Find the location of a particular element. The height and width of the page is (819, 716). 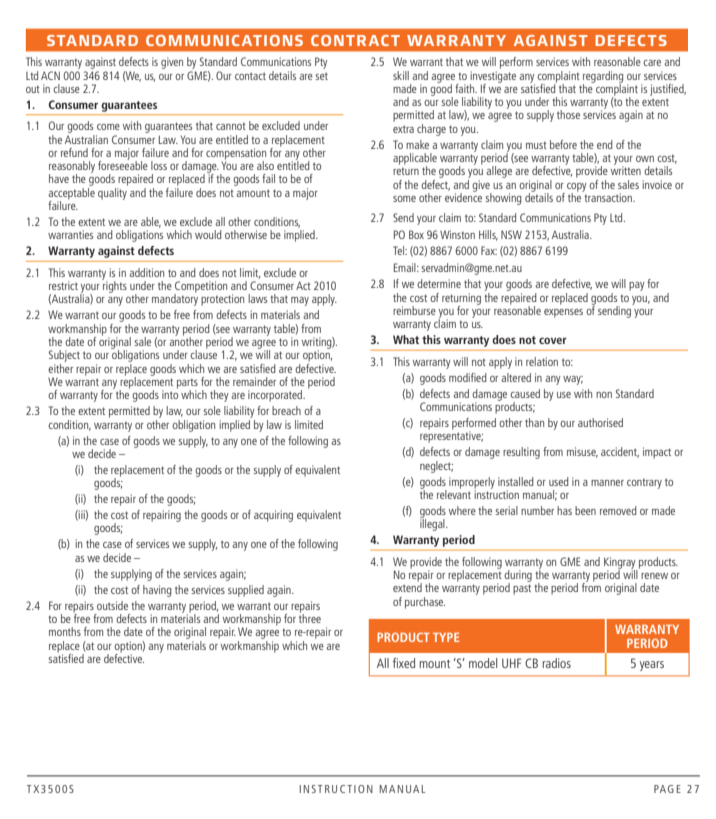

rights is located at coordinates (114, 286).
